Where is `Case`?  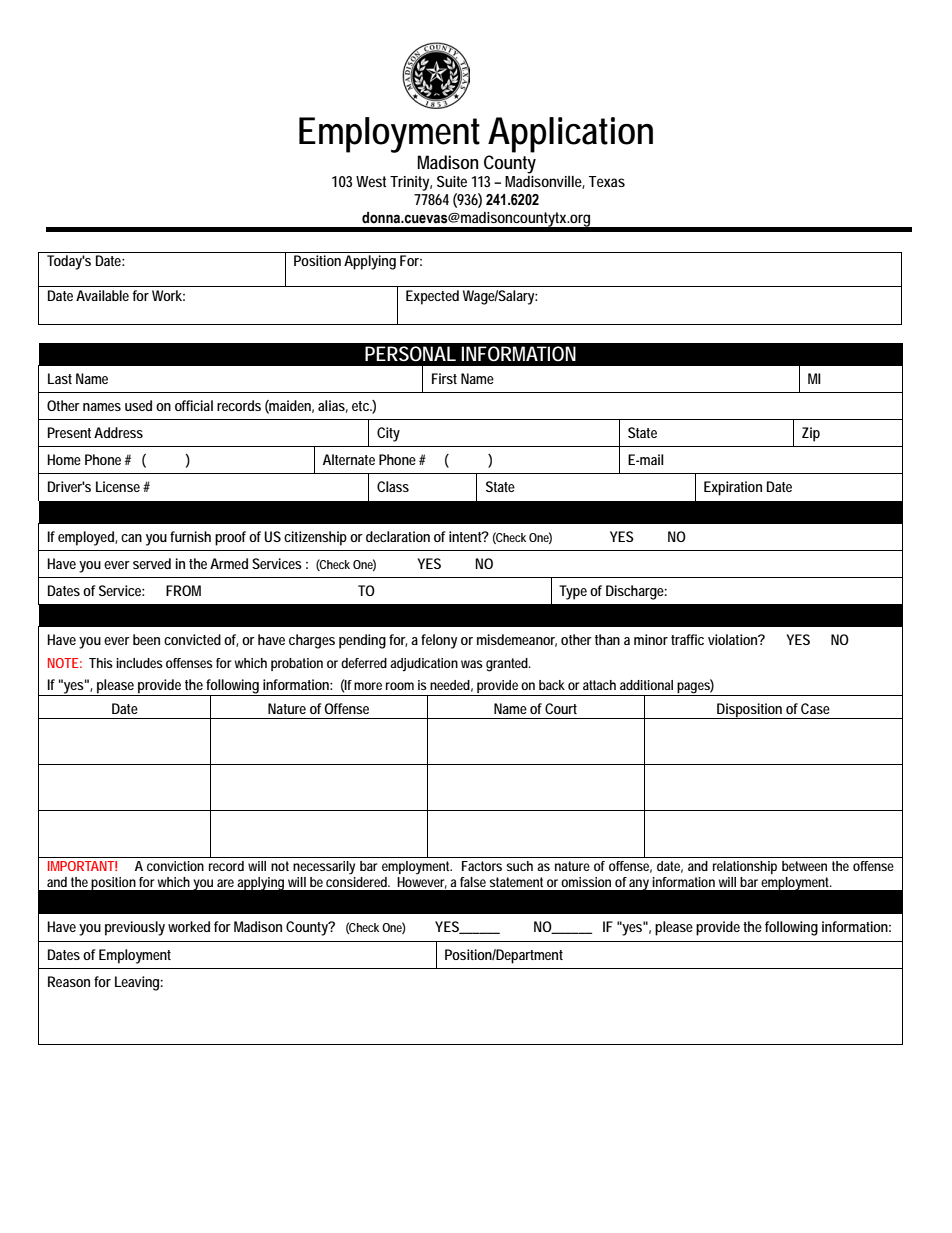 Case is located at coordinates (815, 708).
